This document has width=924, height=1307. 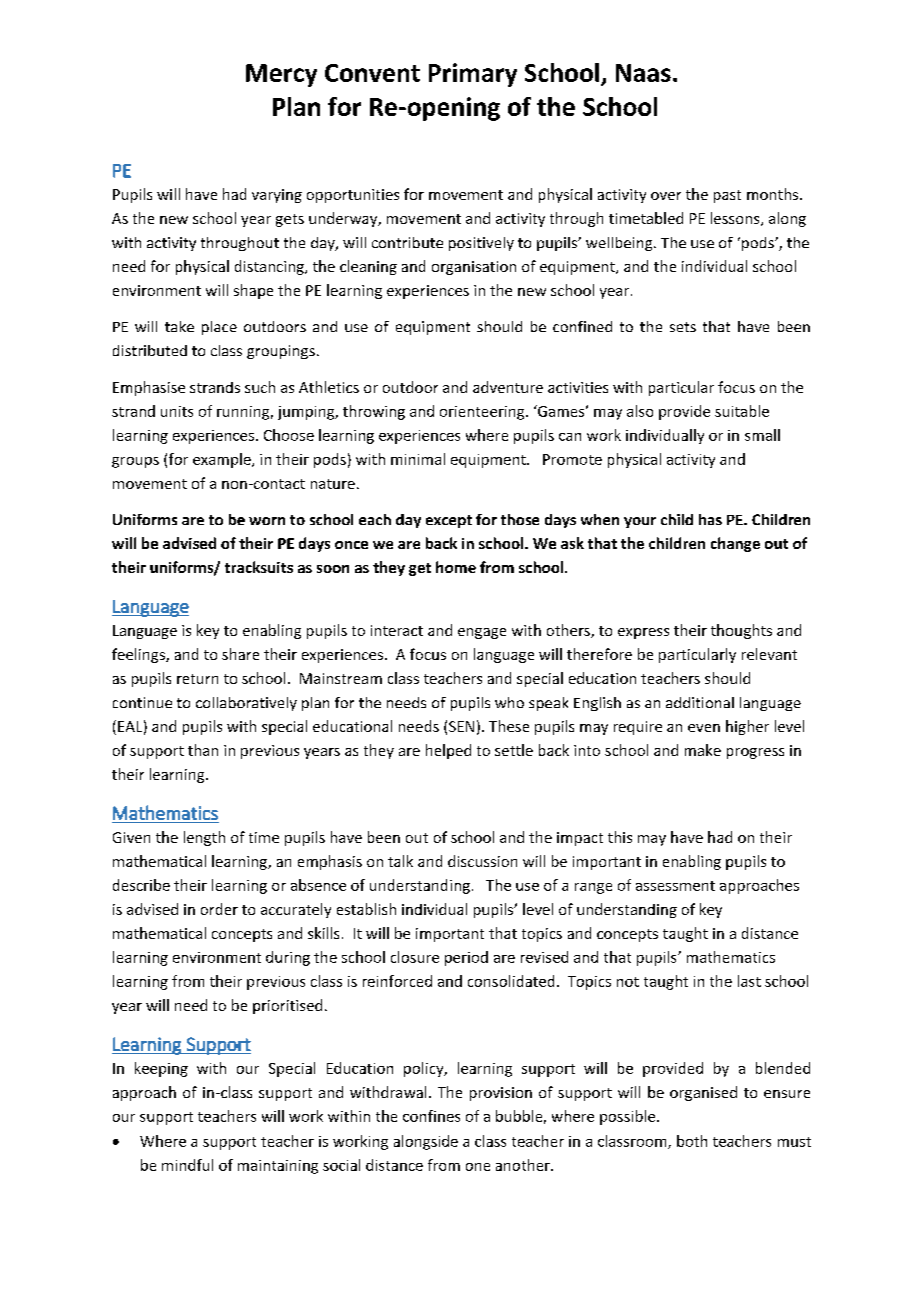 I want to click on mindful, so click(x=187, y=1165).
